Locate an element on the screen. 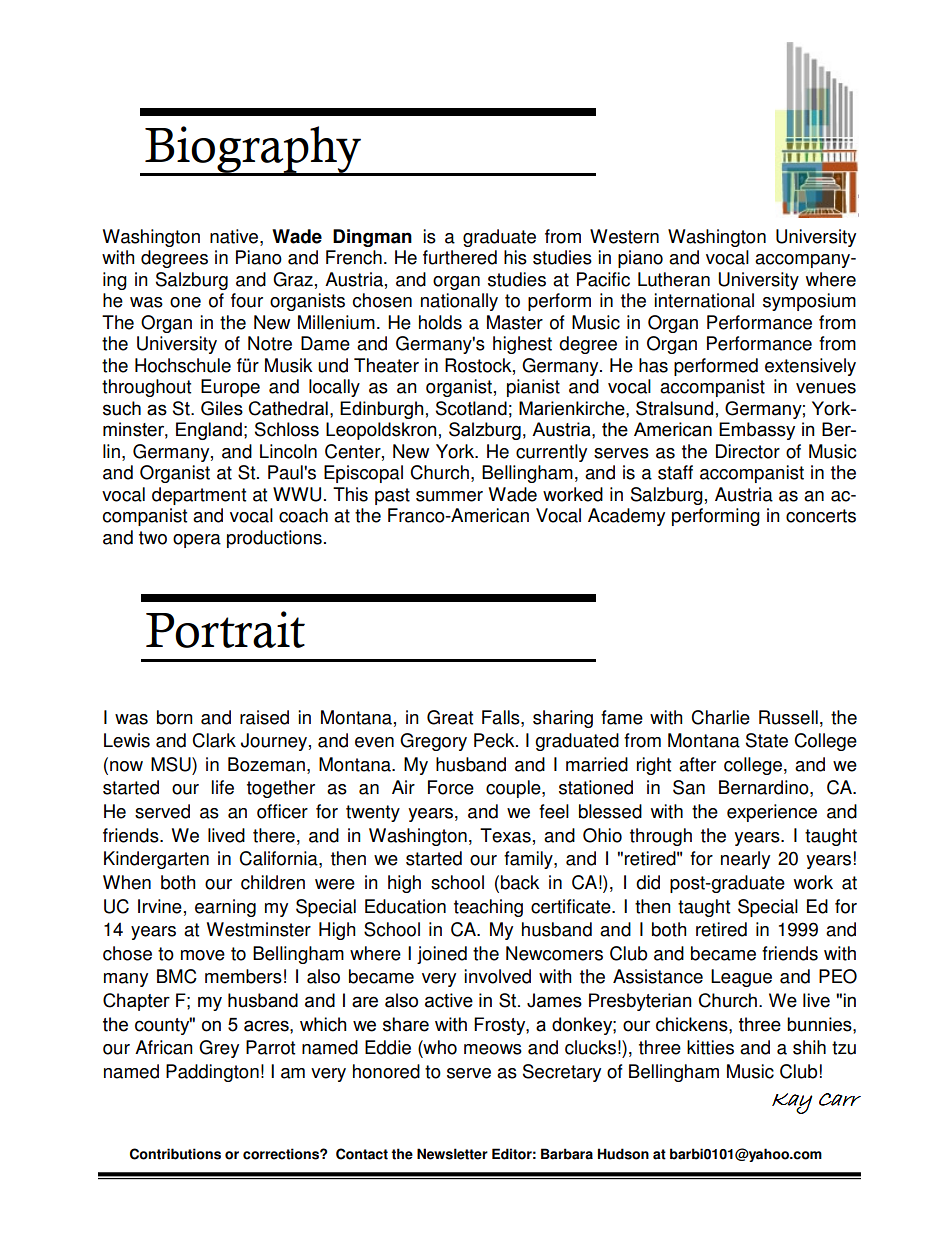  Western is located at coordinates (624, 236).
